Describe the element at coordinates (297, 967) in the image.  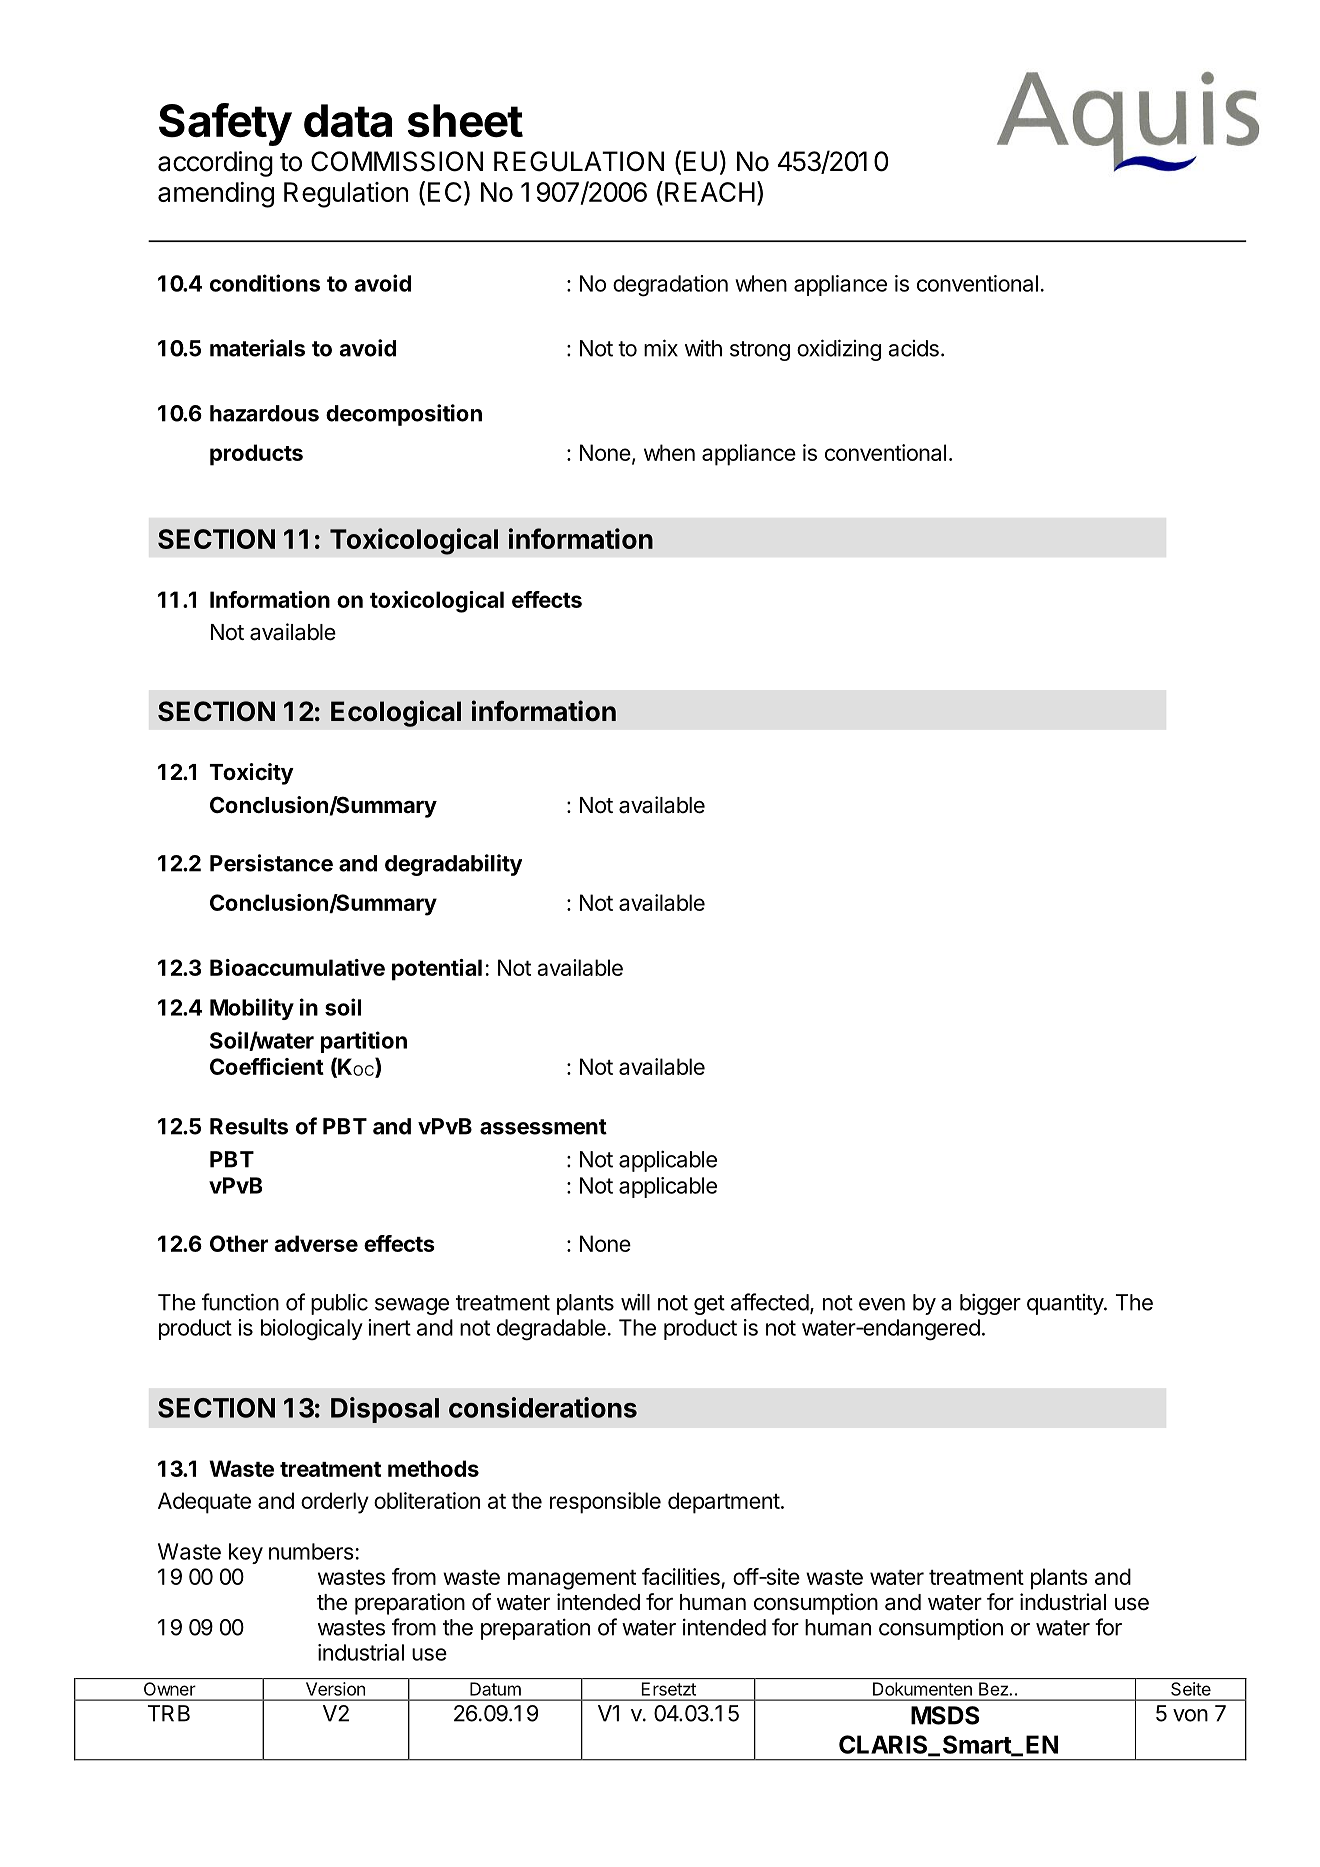
I see `Bioaccumulative` at that location.
